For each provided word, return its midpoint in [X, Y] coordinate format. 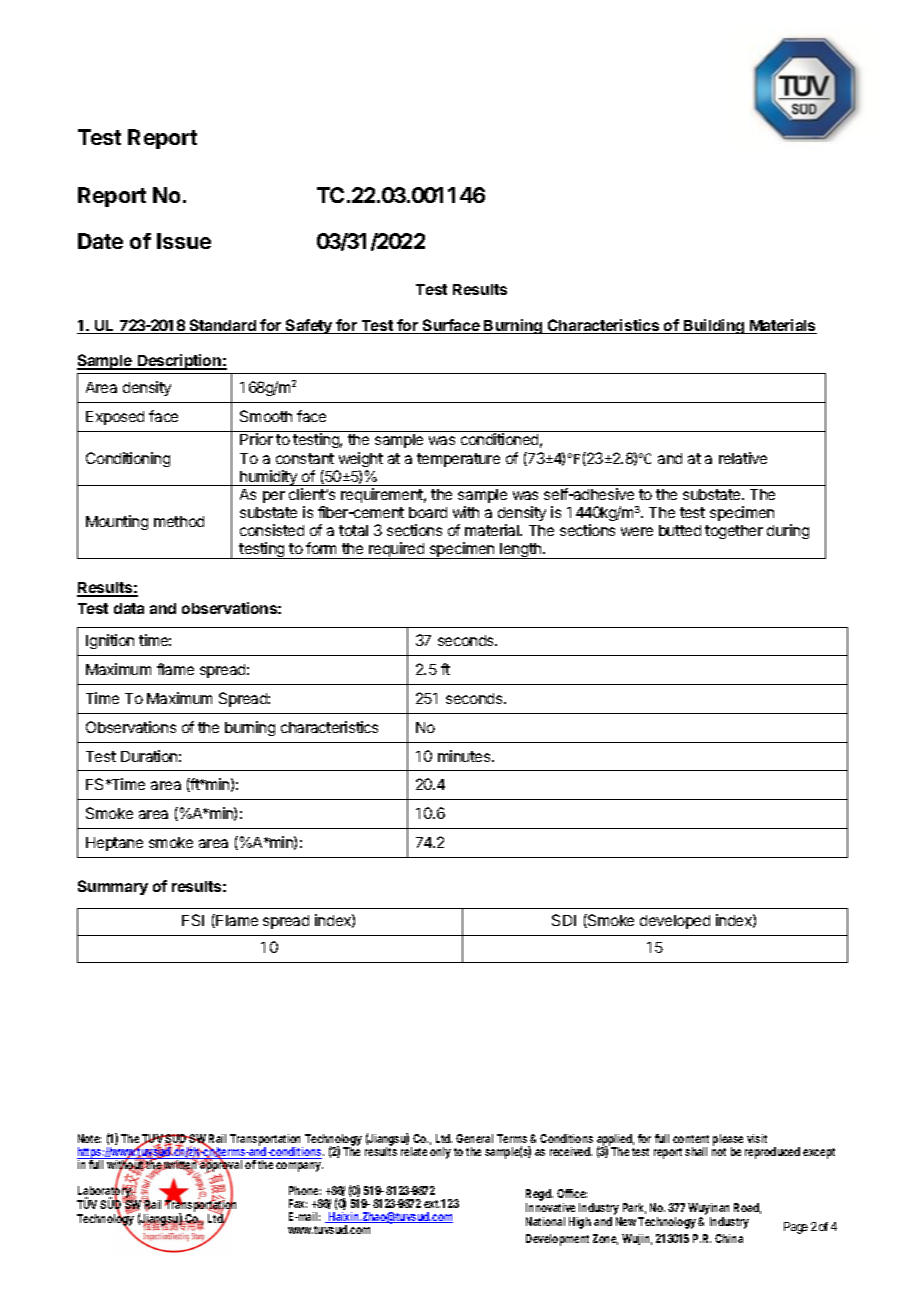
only [440, 1153]
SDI [564, 920]
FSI [193, 920]
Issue [184, 241]
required [396, 550]
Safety [309, 326]
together [734, 532]
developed [675, 922]
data [129, 608]
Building [714, 326]
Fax [298, 1203]
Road [747, 1208]
